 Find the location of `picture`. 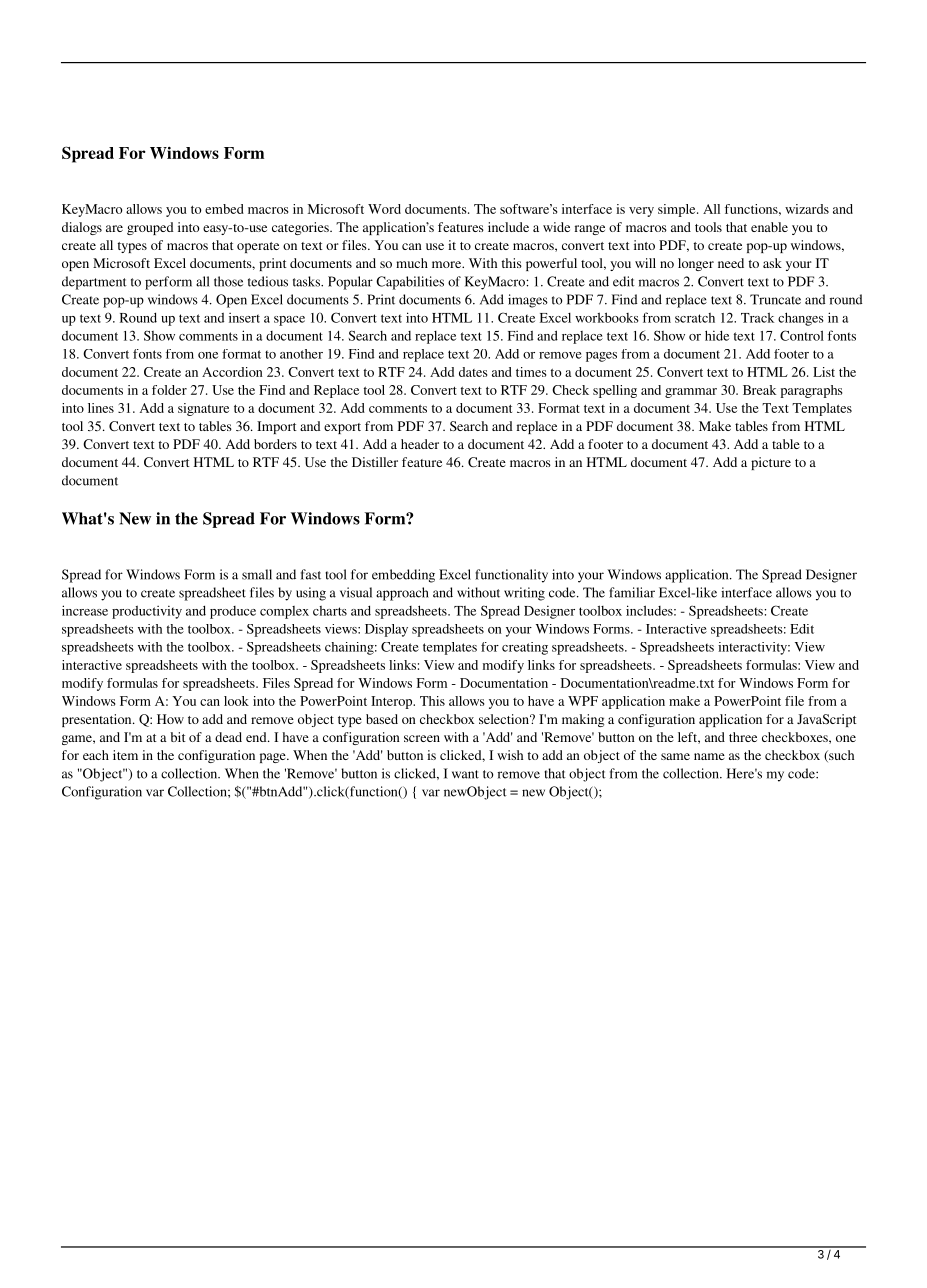

picture is located at coordinates (771, 463).
